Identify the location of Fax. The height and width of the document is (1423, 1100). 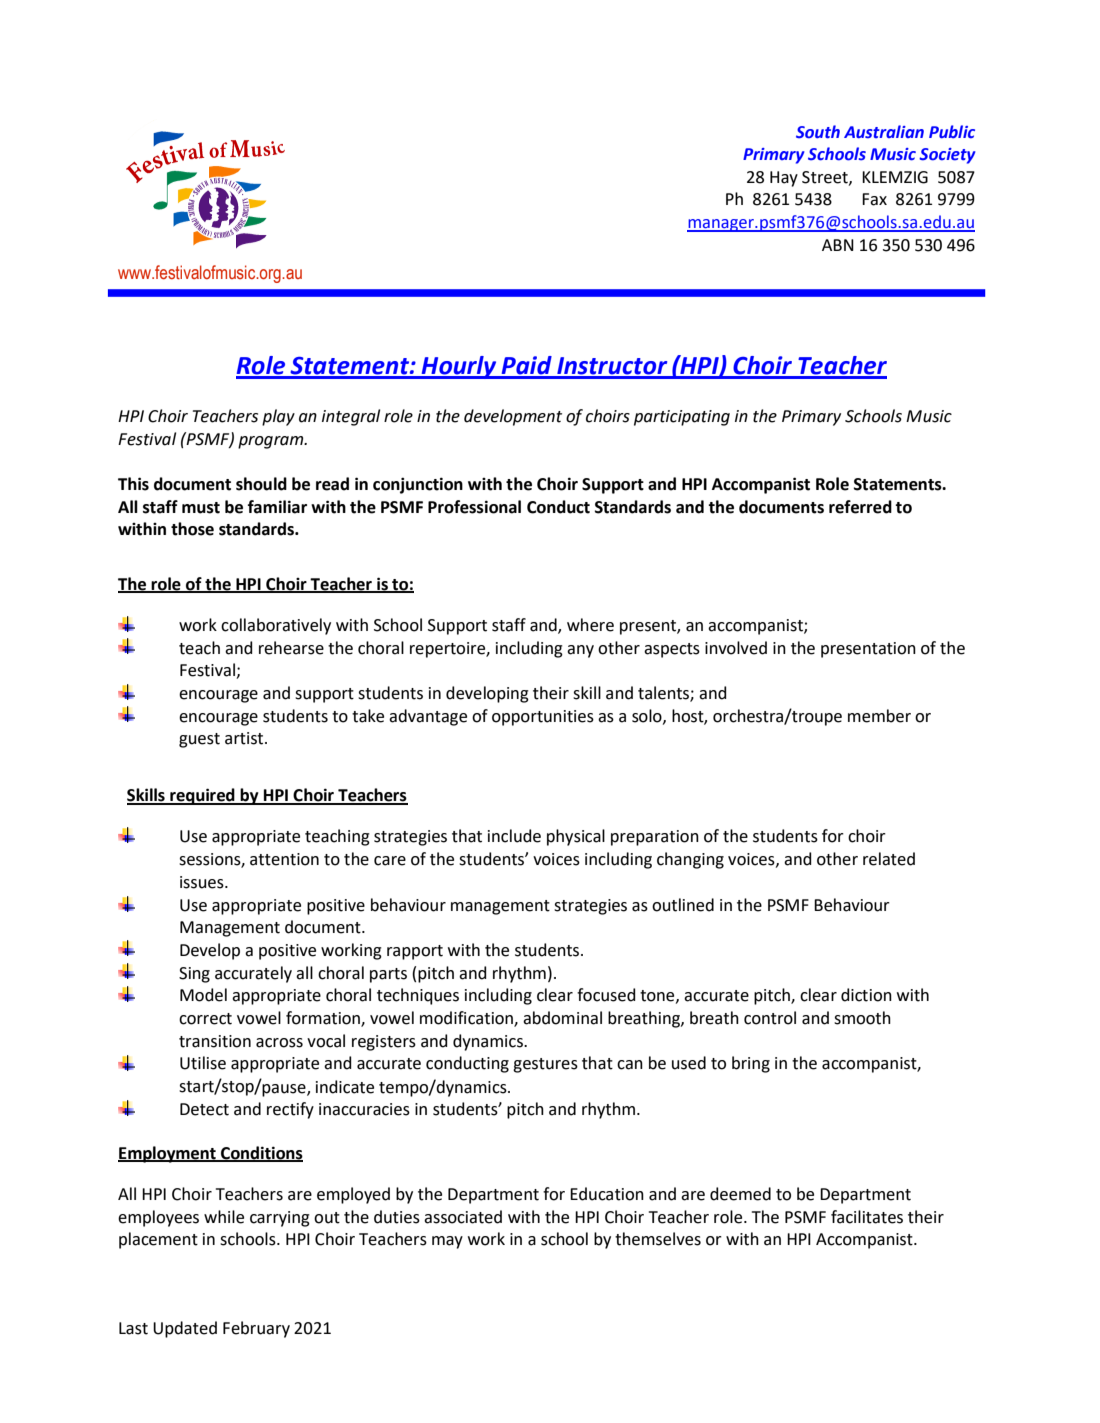
(874, 199).
